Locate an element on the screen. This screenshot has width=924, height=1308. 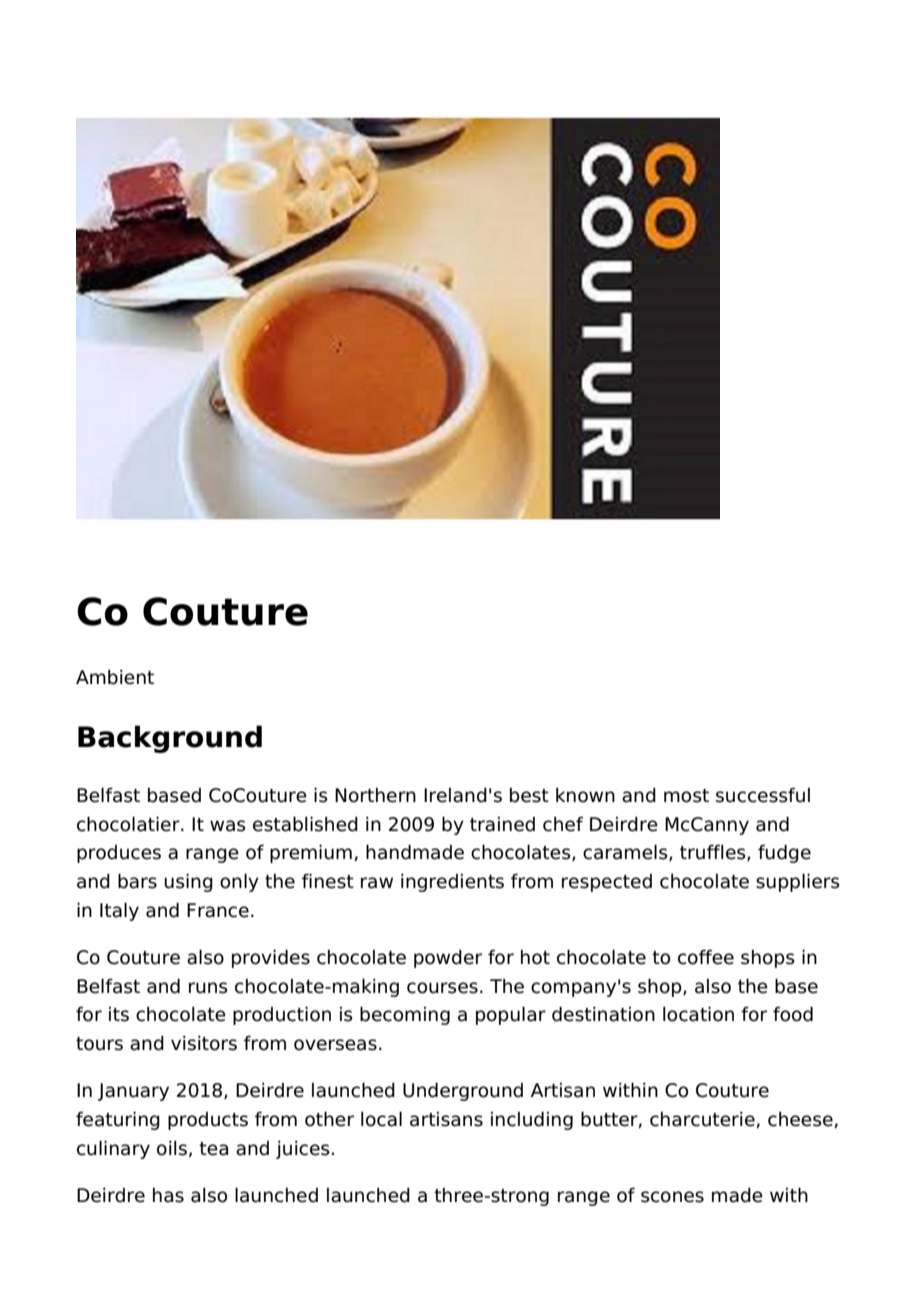
coffee is located at coordinates (706, 957).
